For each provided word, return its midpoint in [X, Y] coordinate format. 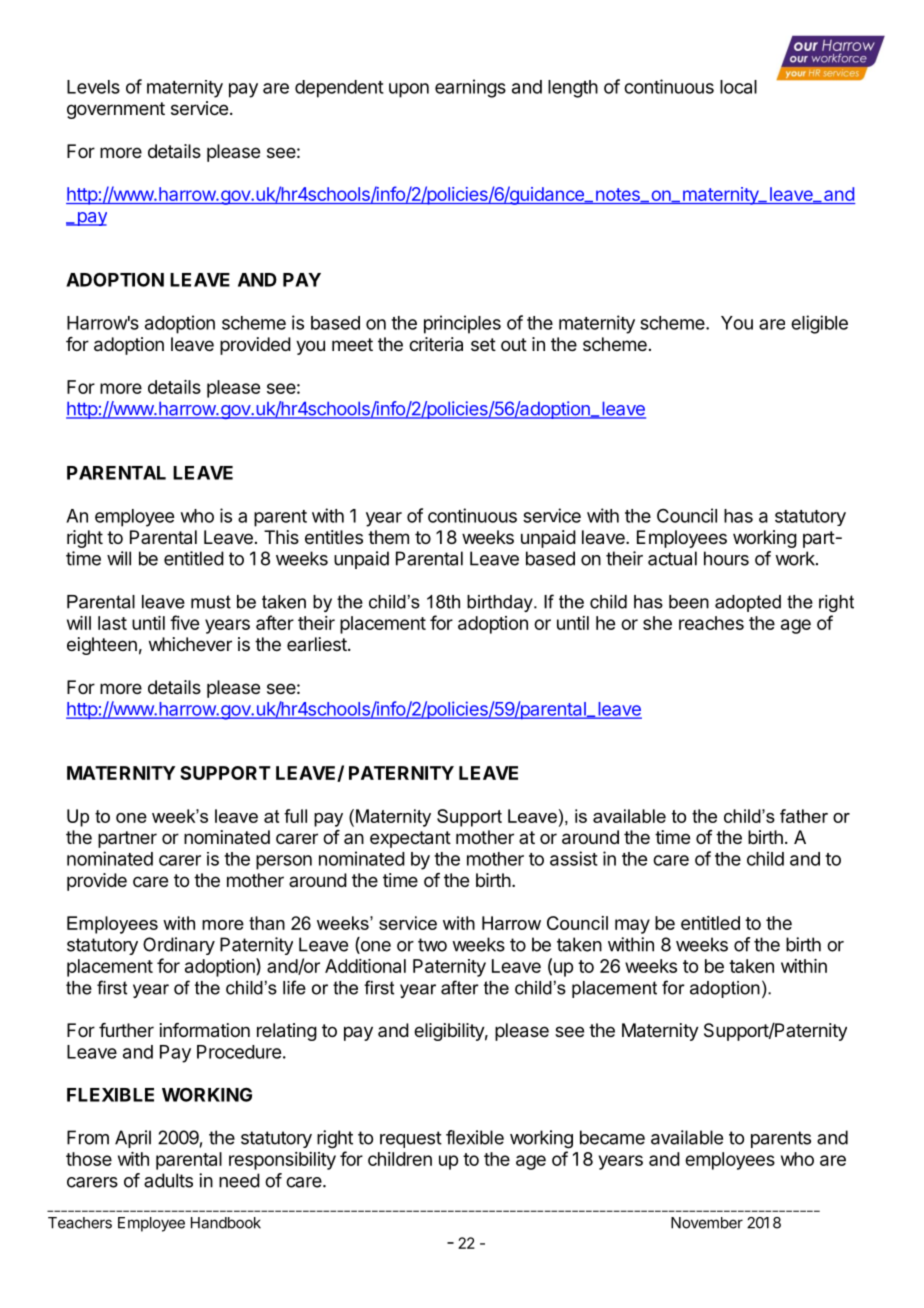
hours [726, 558]
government [116, 110]
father [804, 816]
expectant [410, 839]
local [738, 87]
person [284, 862]
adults [168, 1180]
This [281, 537]
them [388, 537]
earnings [470, 88]
